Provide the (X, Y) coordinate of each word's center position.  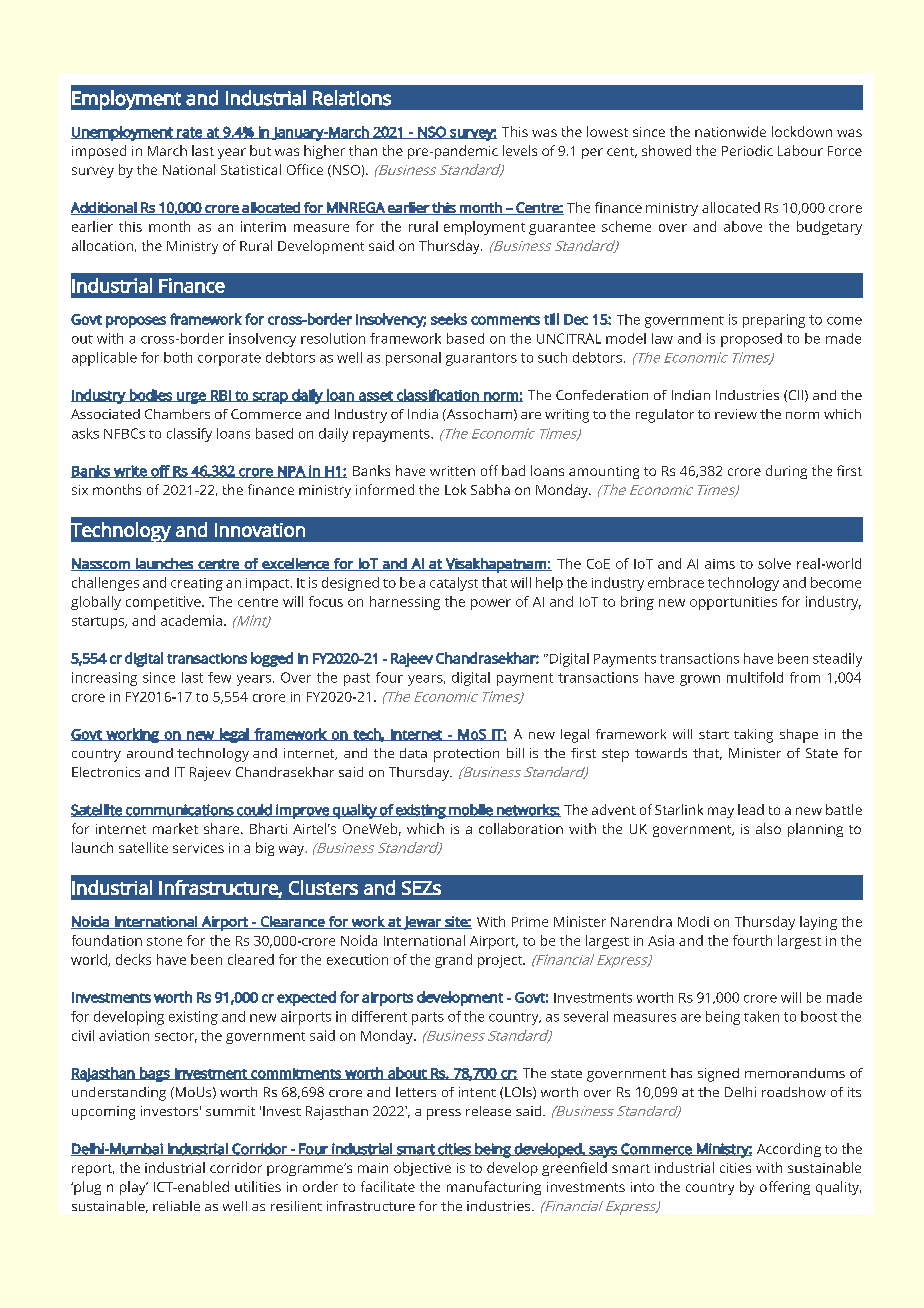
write (130, 471)
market (175, 828)
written (452, 471)
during (786, 472)
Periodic (747, 150)
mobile (471, 810)
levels (520, 150)
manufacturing (494, 1188)
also (768, 828)
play (134, 1188)
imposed (99, 152)
